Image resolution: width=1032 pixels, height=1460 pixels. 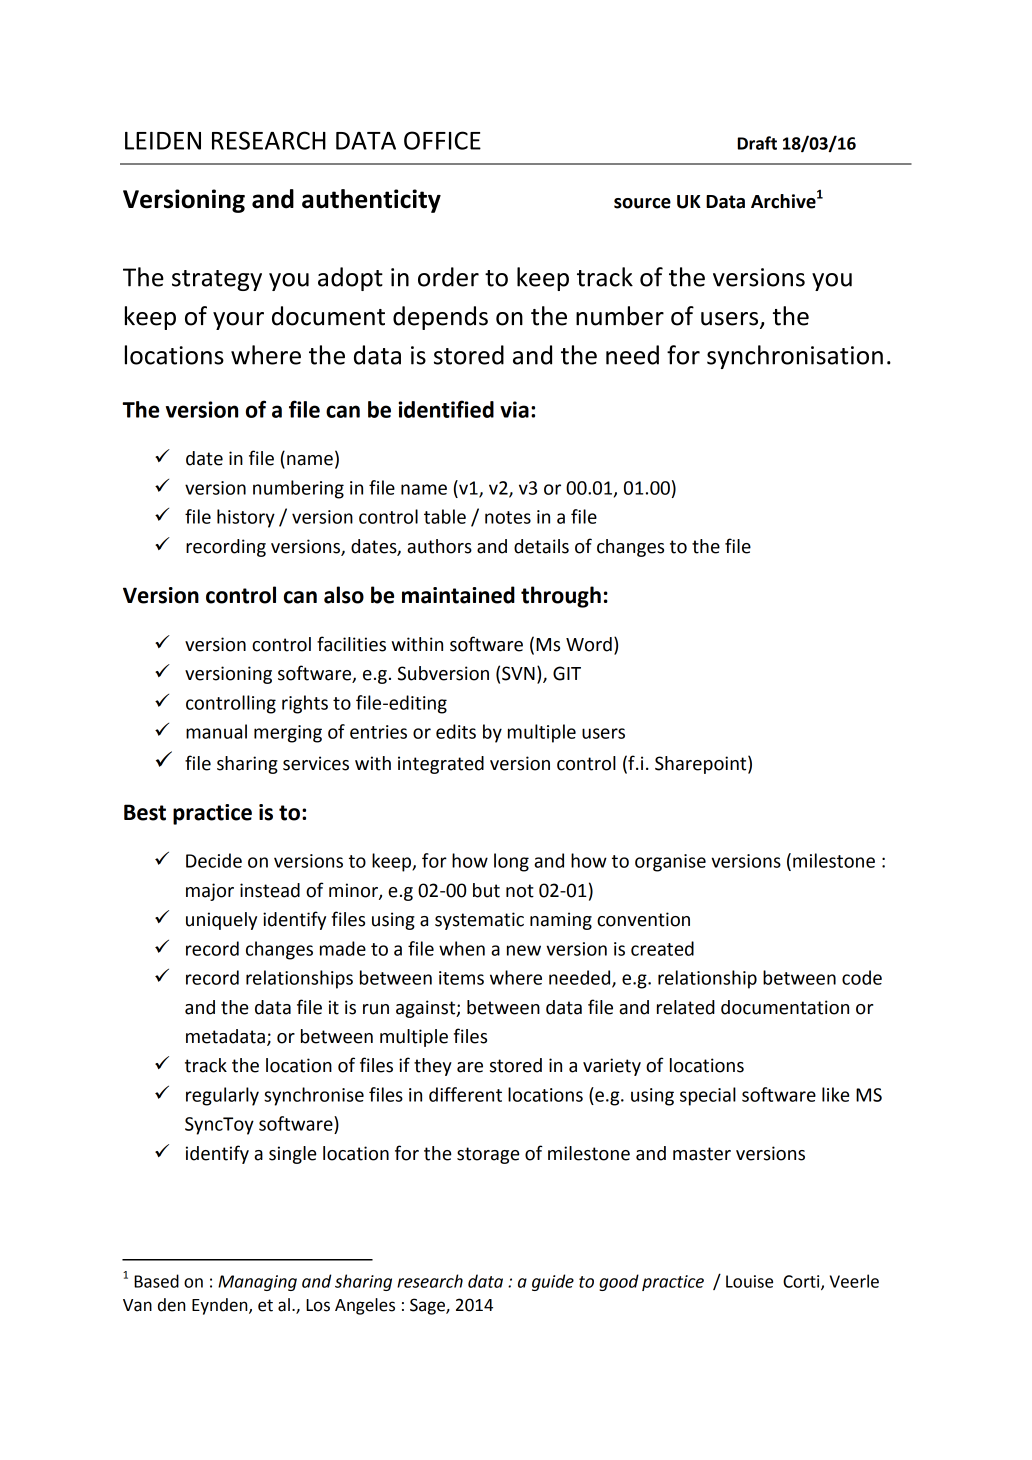 What do you see at coordinates (553, 1282) in the page?
I see `guide` at bounding box center [553, 1282].
